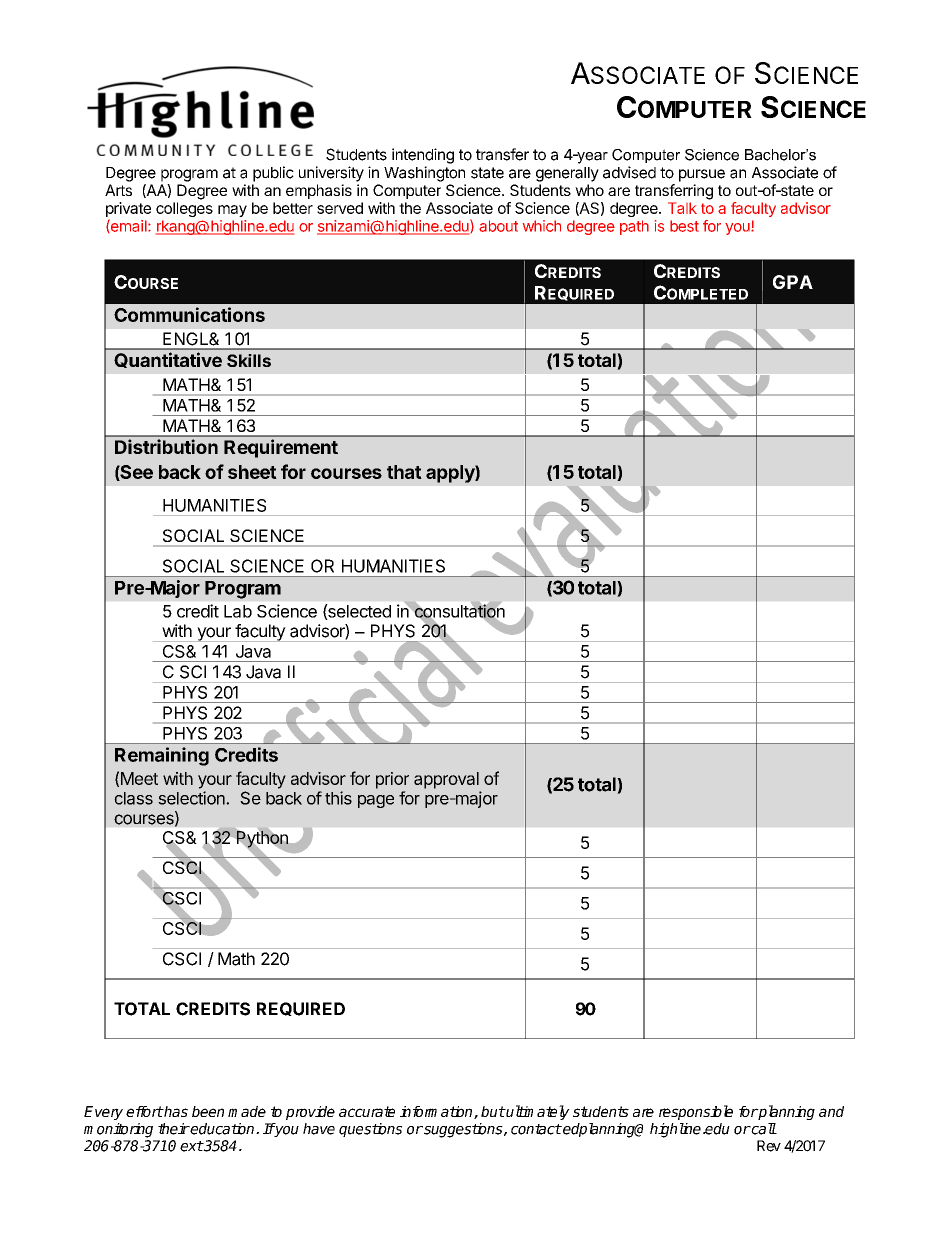 This document has width=952, height=1233. I want to click on Washington, so click(424, 174).
